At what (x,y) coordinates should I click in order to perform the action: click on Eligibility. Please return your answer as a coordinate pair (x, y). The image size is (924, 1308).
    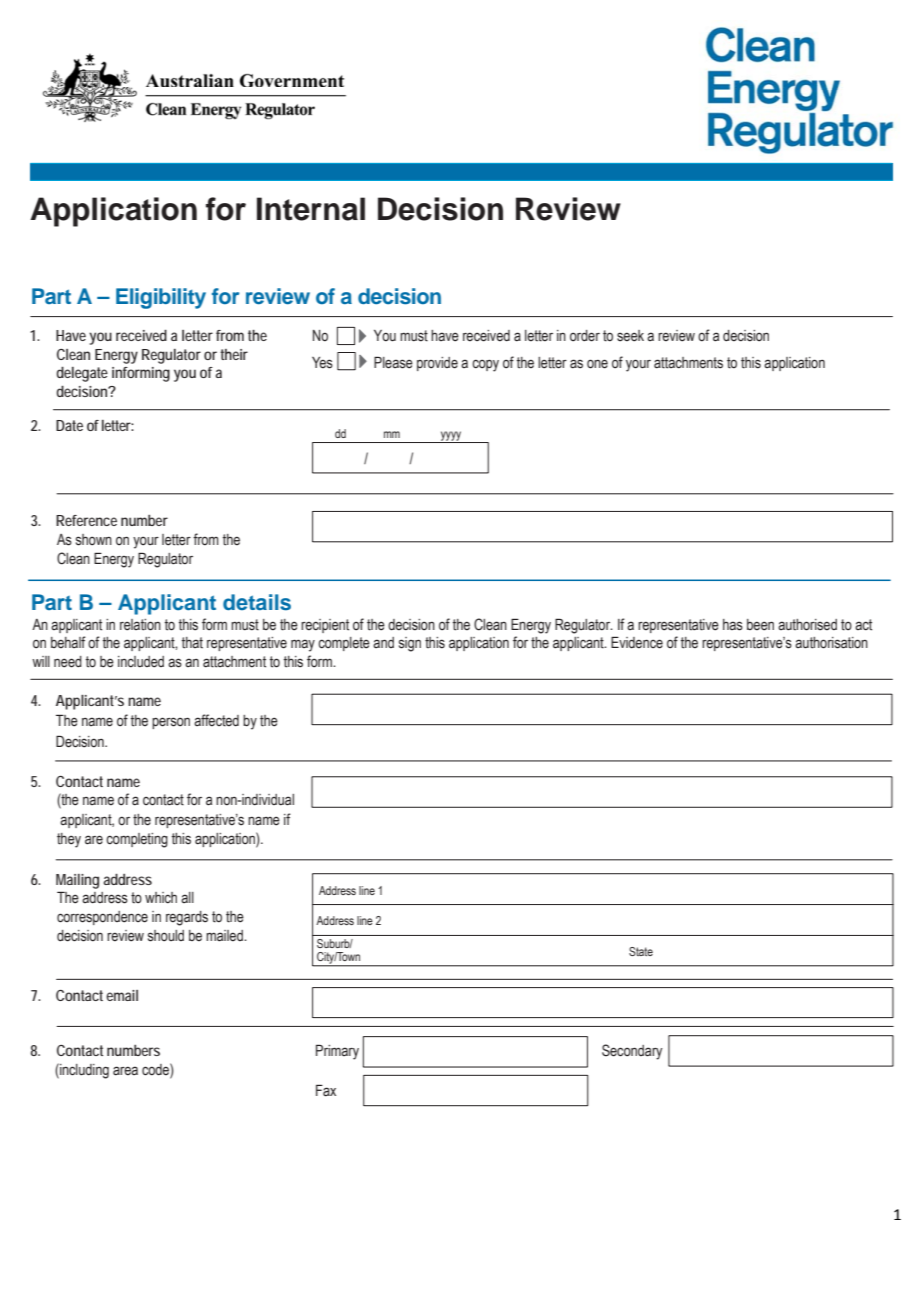
    Looking at the image, I should click on (161, 298).
